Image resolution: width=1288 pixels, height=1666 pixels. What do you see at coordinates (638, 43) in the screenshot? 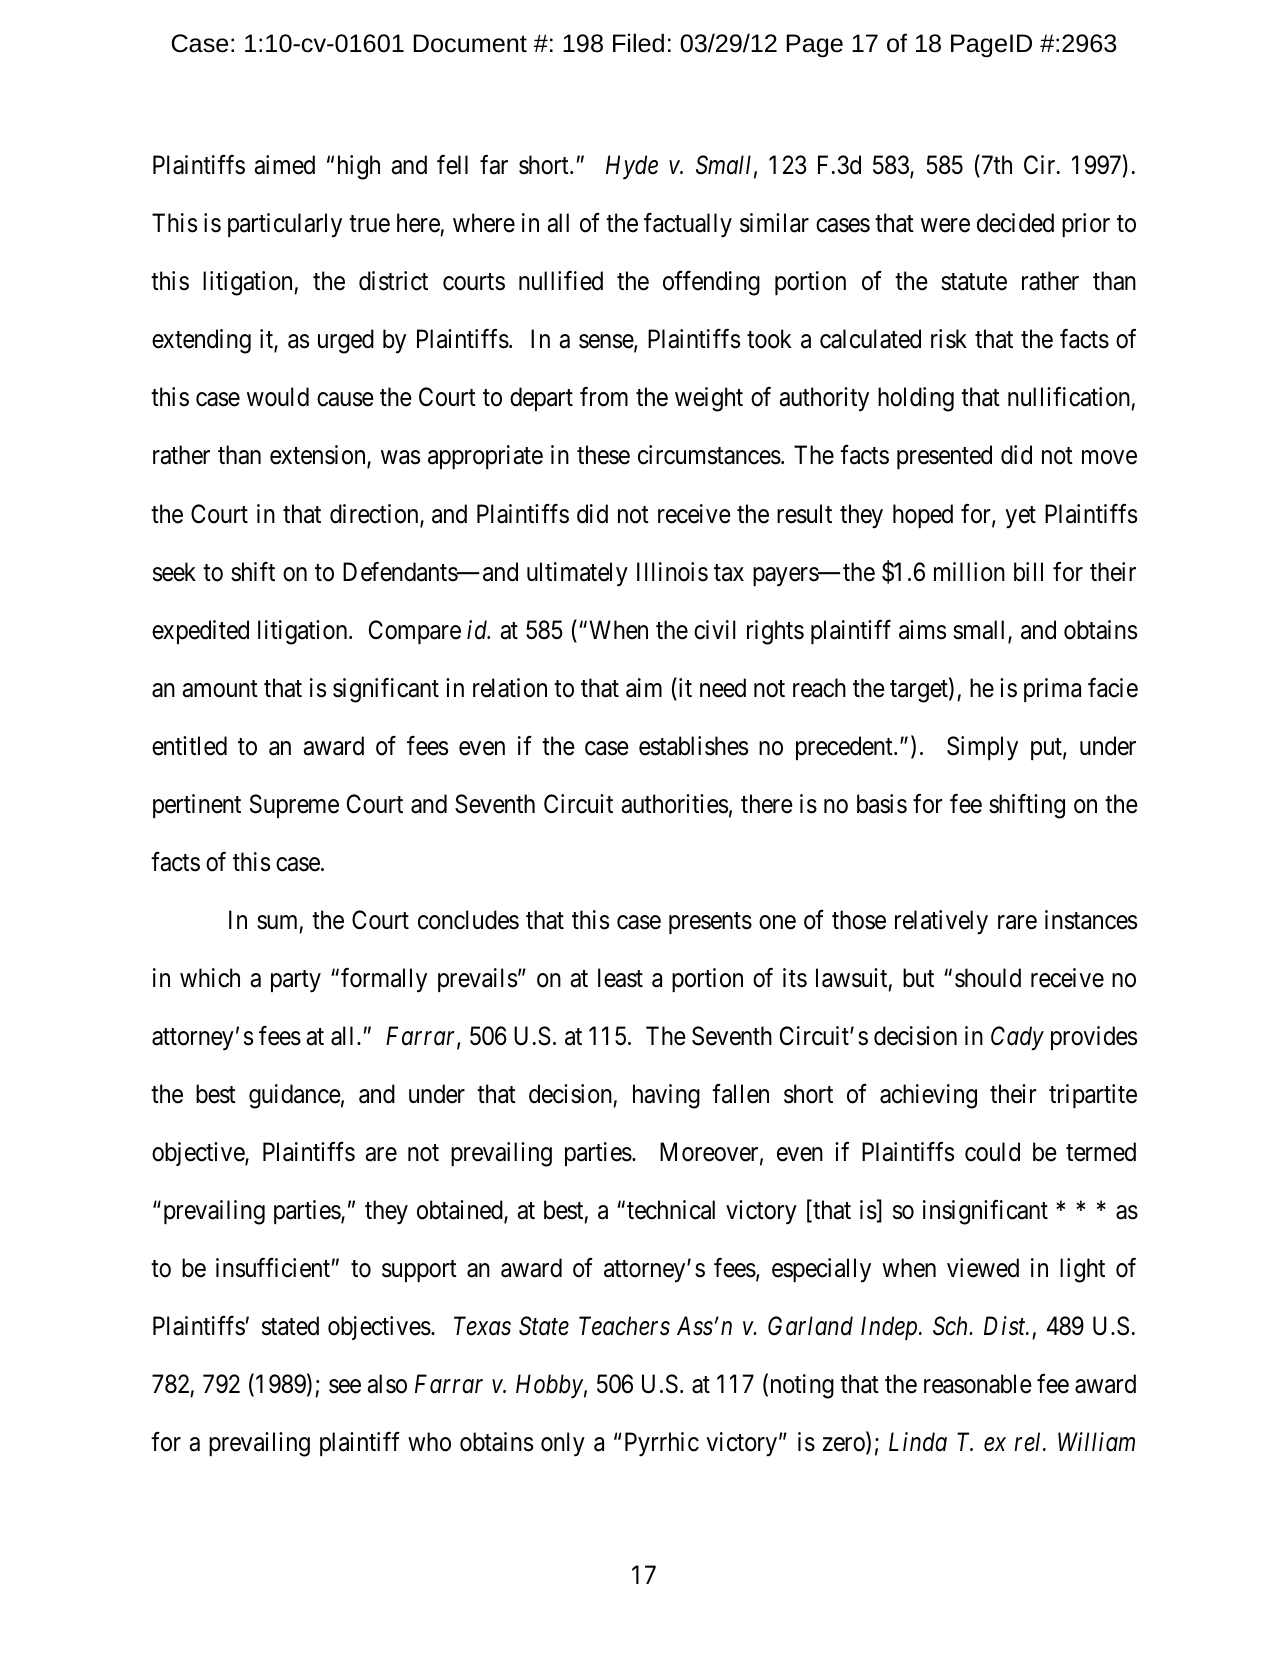
I see `Filed` at bounding box center [638, 43].
